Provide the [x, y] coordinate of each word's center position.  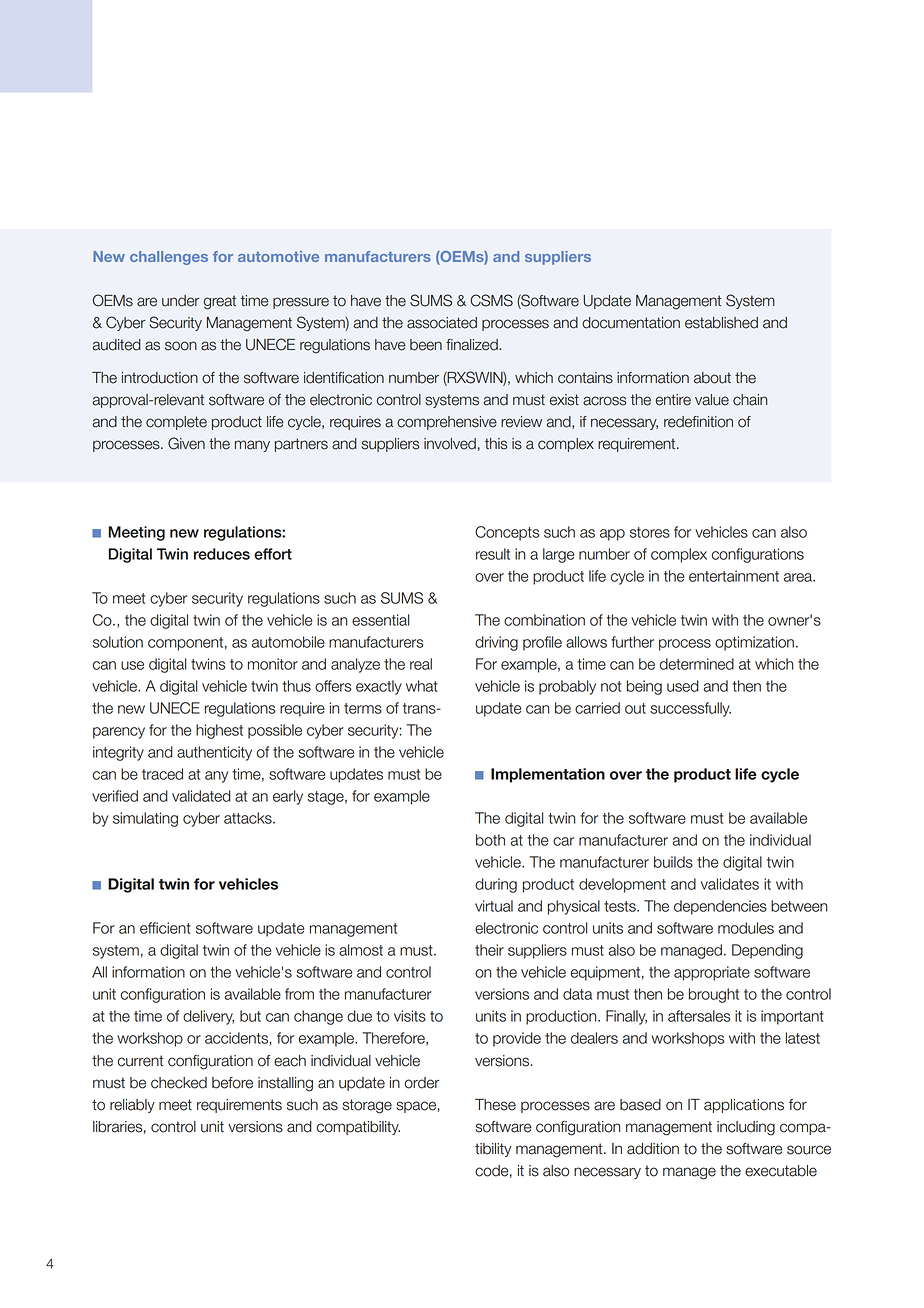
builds [673, 862]
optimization [754, 643]
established [721, 323]
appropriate [712, 973]
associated [442, 323]
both [490, 840]
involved [450, 444]
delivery [208, 1017]
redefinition [698, 422]
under [180, 301]
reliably [132, 1106]
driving [496, 643]
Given [186, 443]
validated [201, 796]
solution [118, 642]
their [489, 950]
